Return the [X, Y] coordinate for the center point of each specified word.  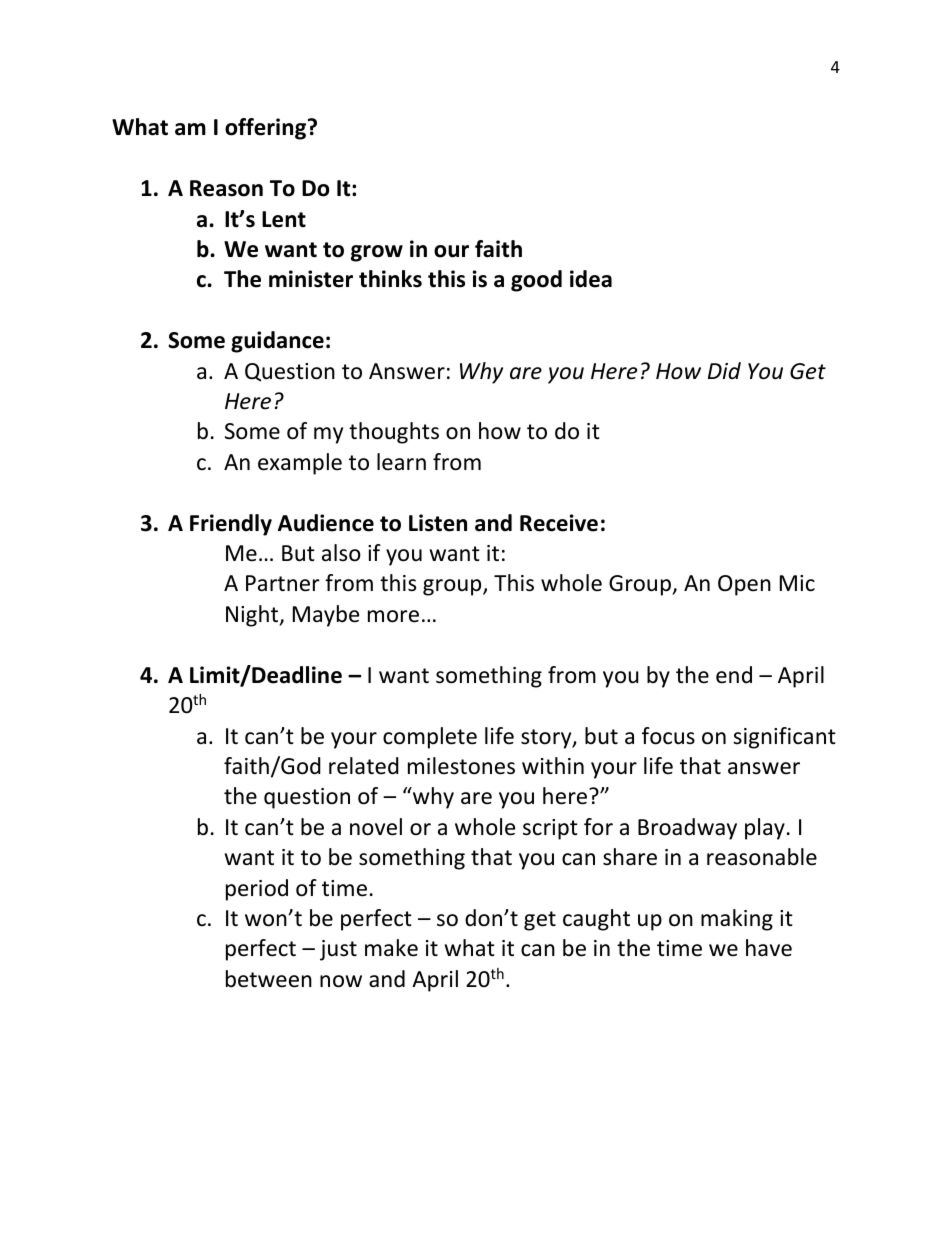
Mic [797, 583]
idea [591, 279]
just [338, 950]
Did [724, 370]
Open [744, 585]
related [364, 766]
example [300, 464]
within [553, 765]
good [536, 281]
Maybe [326, 616]
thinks [390, 279]
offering [267, 129]
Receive [559, 523]
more [393, 616]
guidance [277, 342]
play [765, 829]
